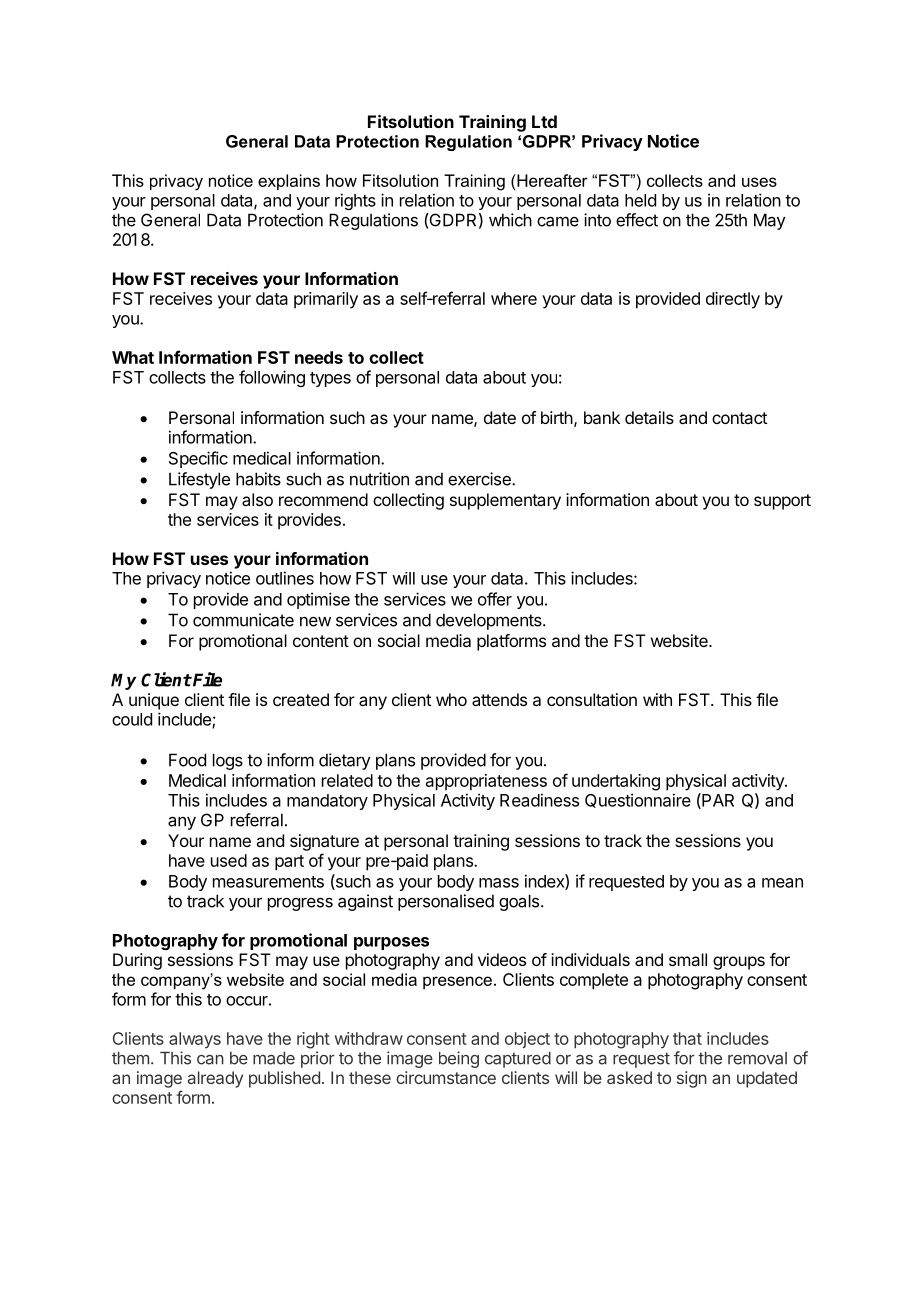 The height and width of the image is (1308, 924). What do you see at coordinates (557, 417) in the image?
I see `birth` at bounding box center [557, 417].
